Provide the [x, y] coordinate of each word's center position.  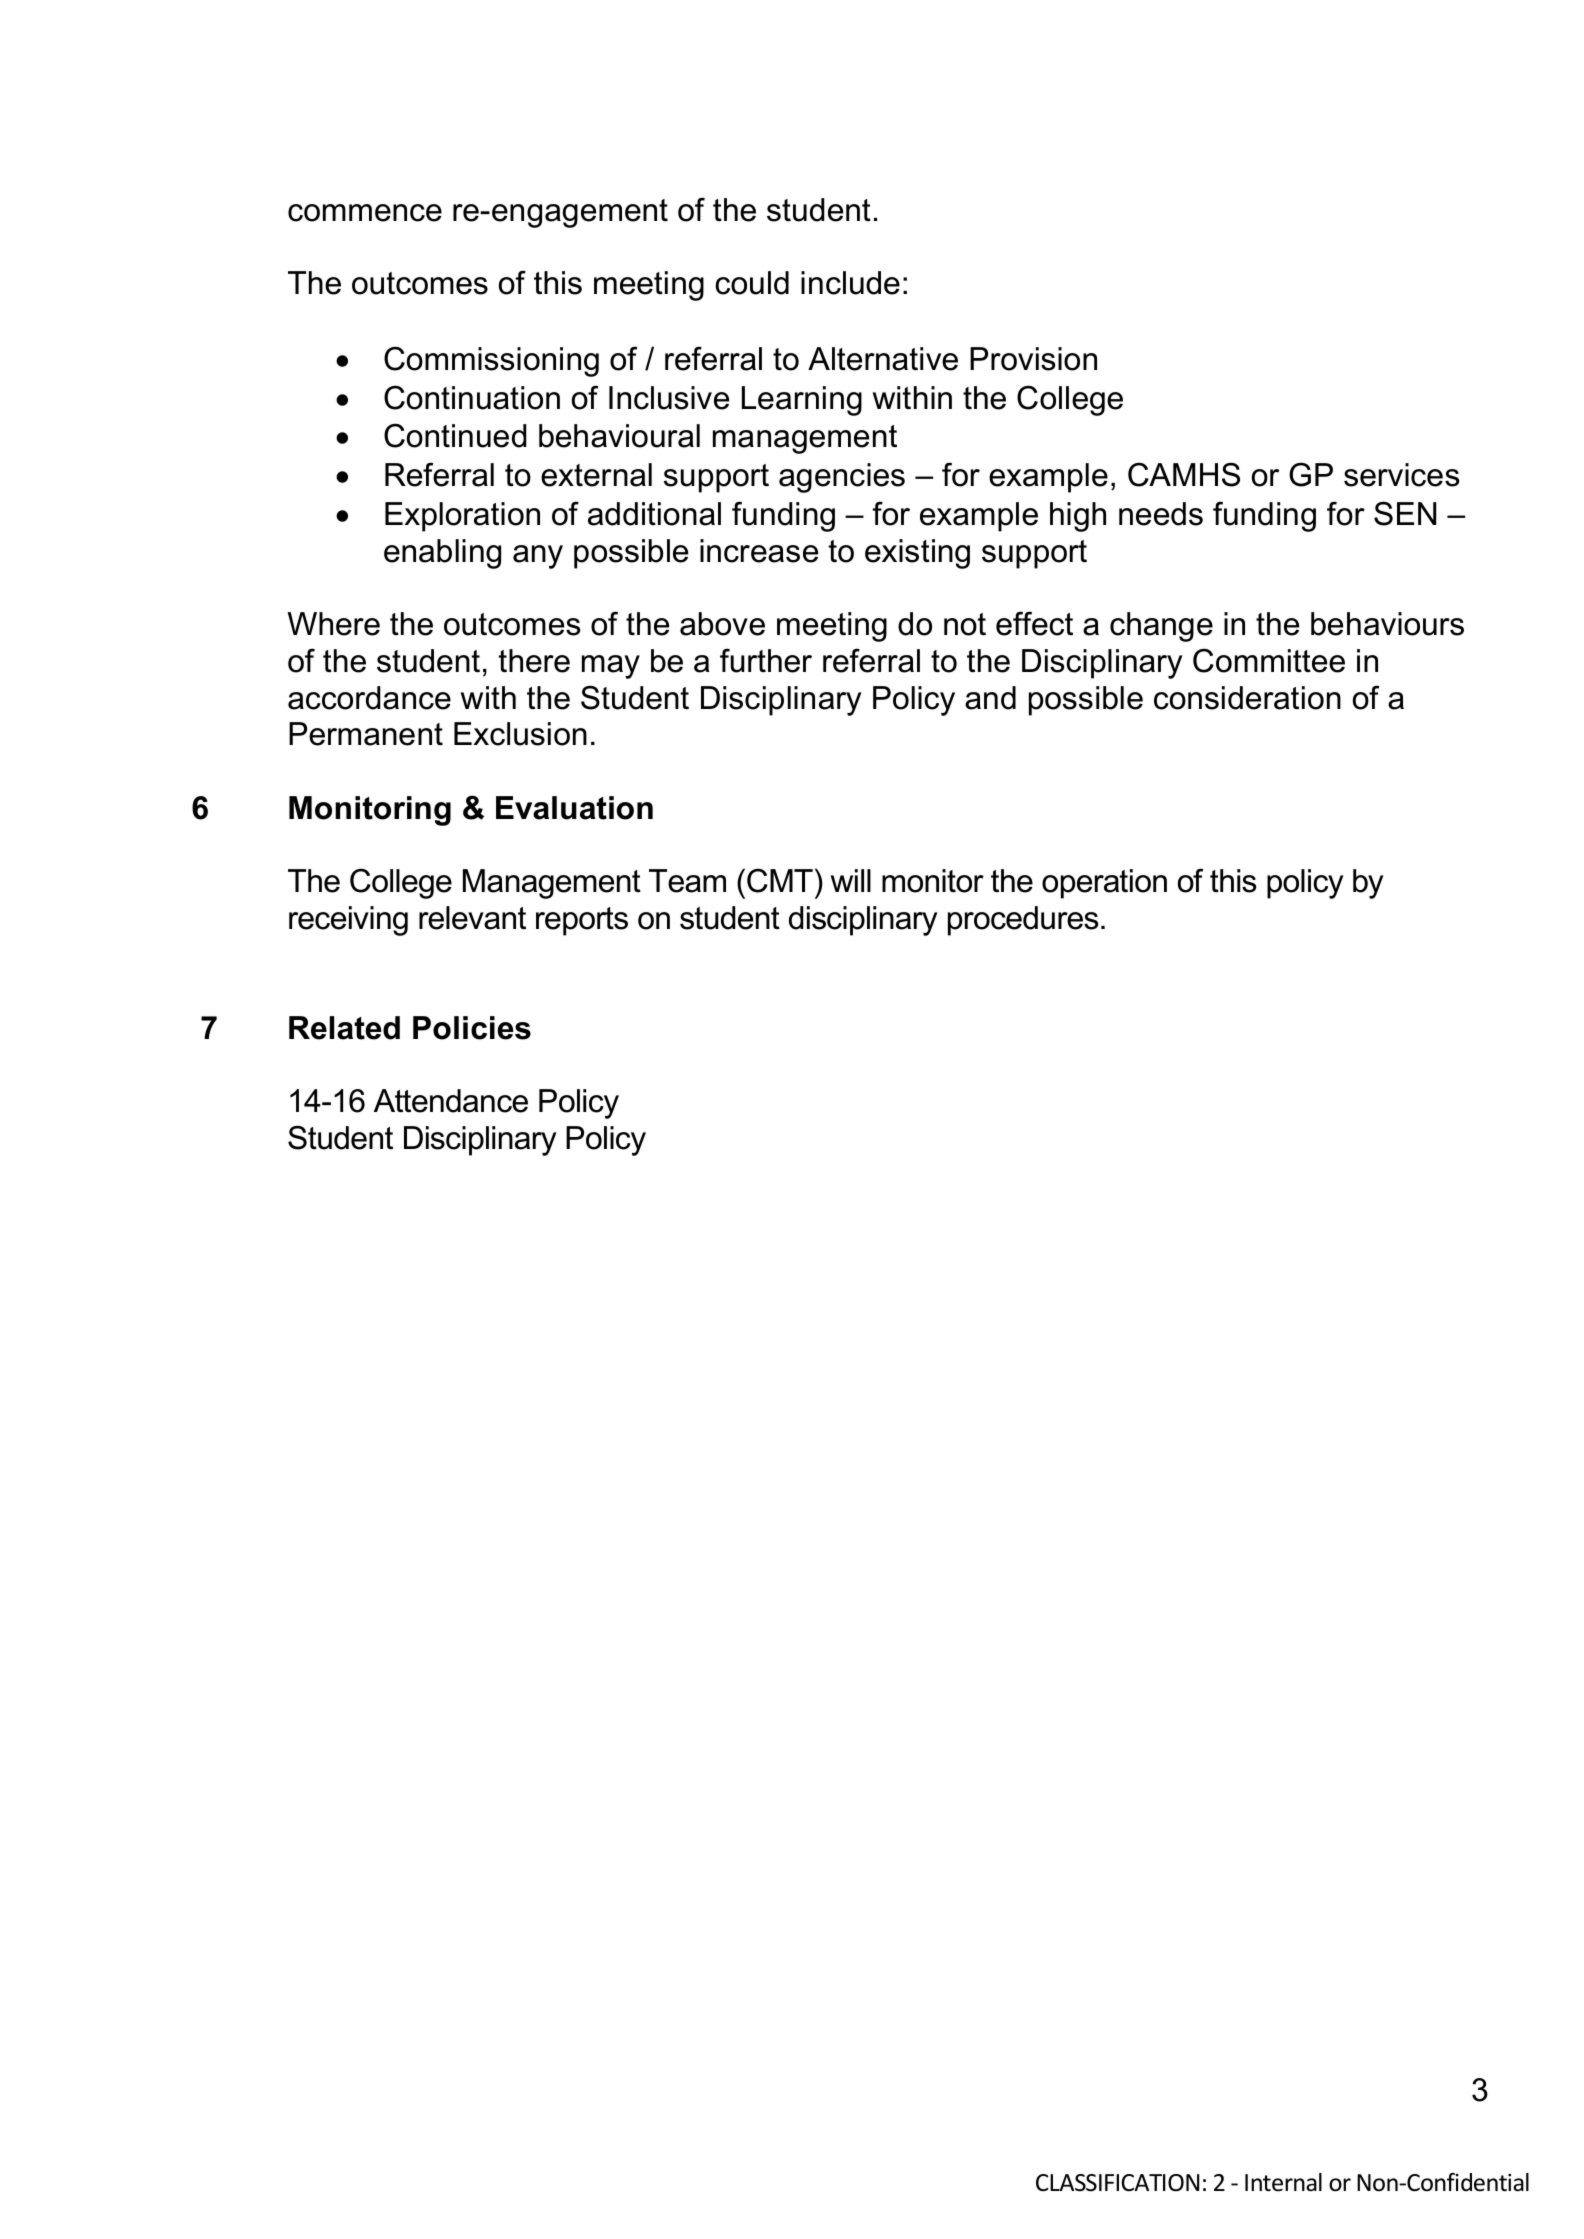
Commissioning [491, 361]
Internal [1283, 2182]
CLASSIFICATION [1117, 2183]
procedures [1023, 921]
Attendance [451, 1101]
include [850, 283]
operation [1104, 884]
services [1401, 475]
